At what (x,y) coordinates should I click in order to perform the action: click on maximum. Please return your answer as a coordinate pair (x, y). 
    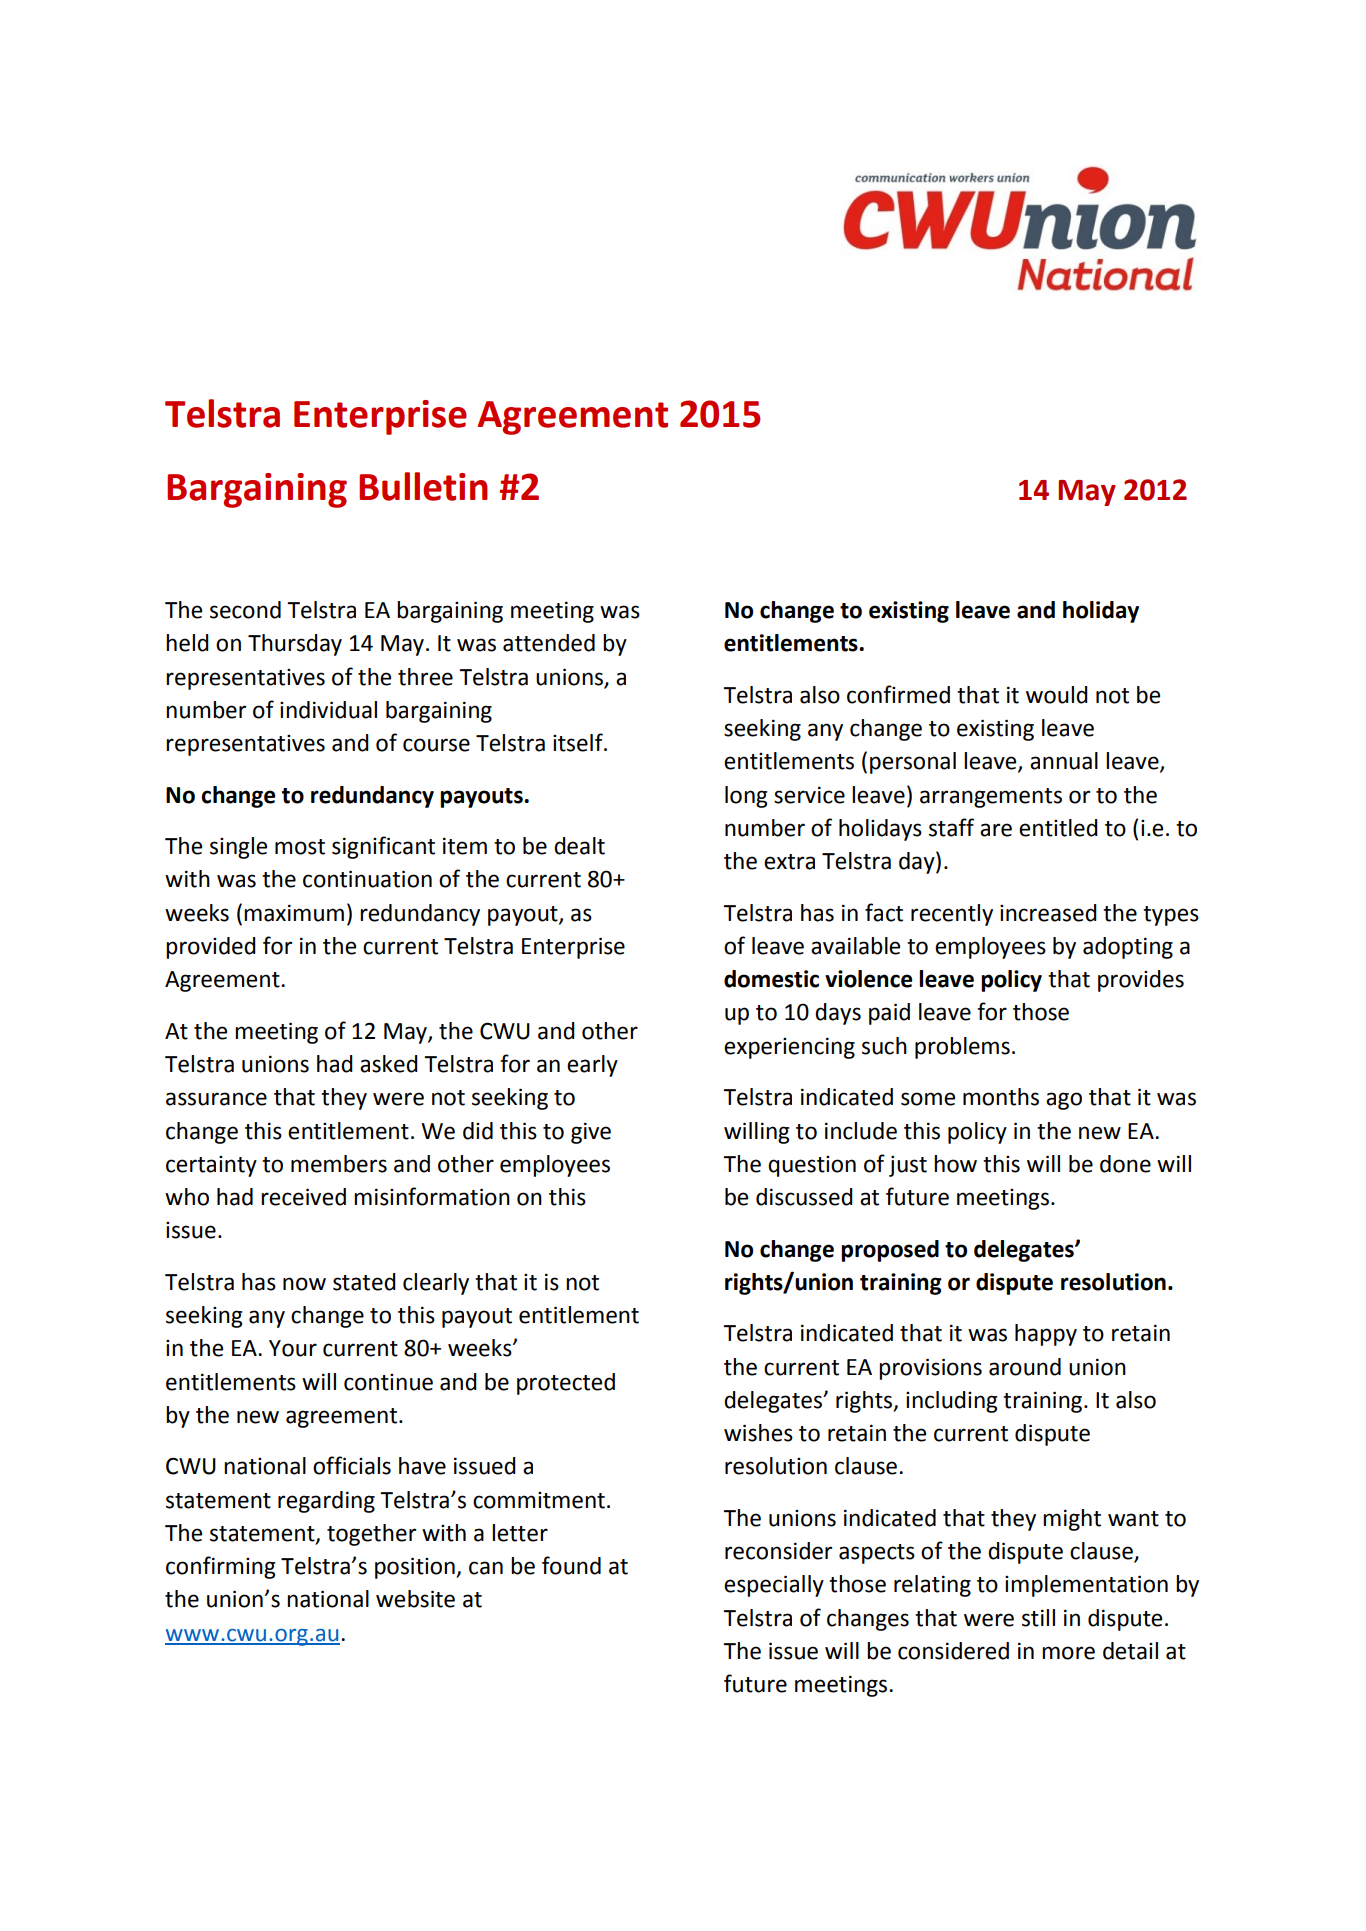
    Looking at the image, I should click on (294, 913).
